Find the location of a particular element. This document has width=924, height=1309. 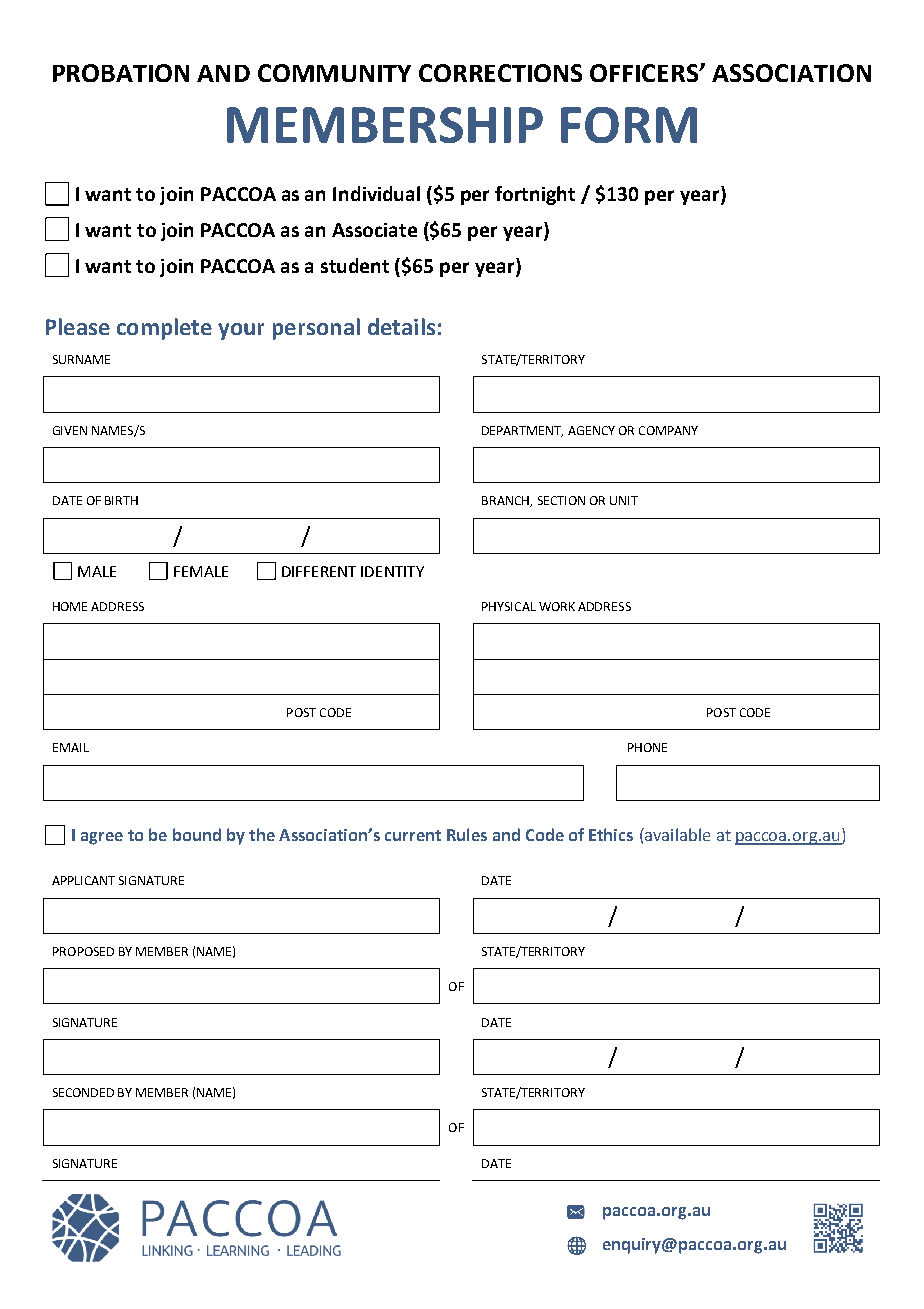

IDENTITY is located at coordinates (392, 571).
